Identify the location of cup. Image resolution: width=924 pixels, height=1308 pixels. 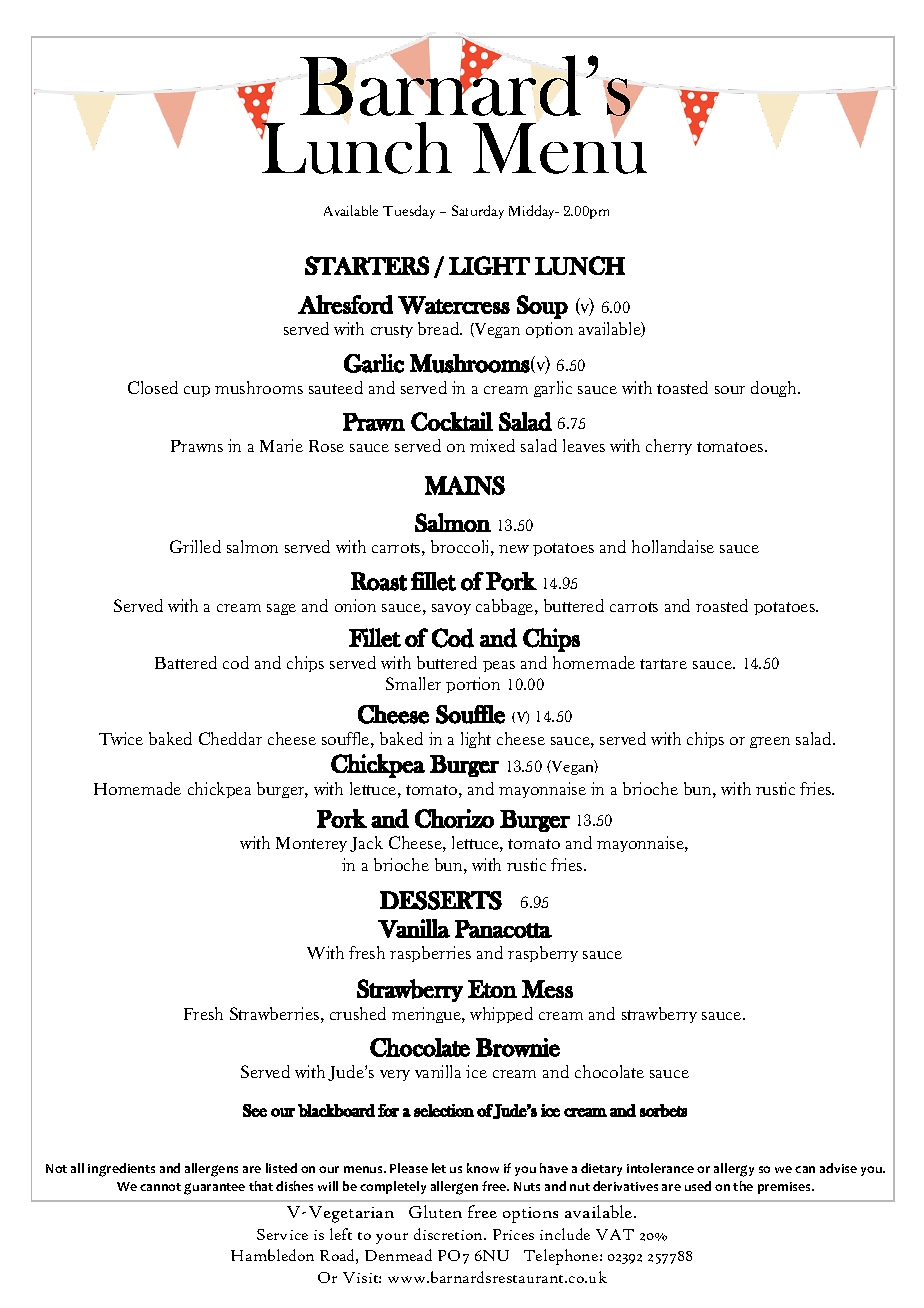
(197, 391).
